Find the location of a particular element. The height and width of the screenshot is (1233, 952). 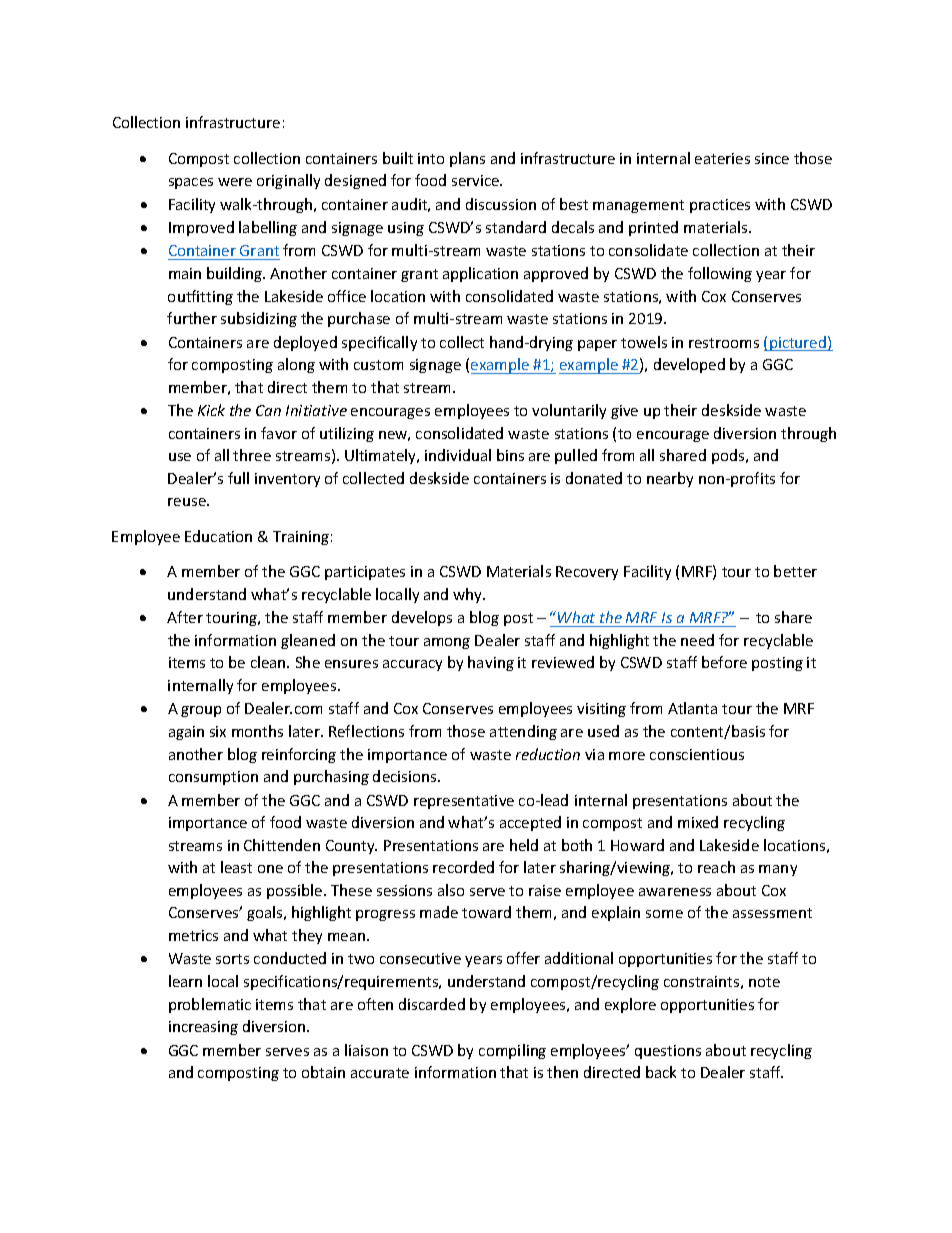

were is located at coordinates (235, 182).
